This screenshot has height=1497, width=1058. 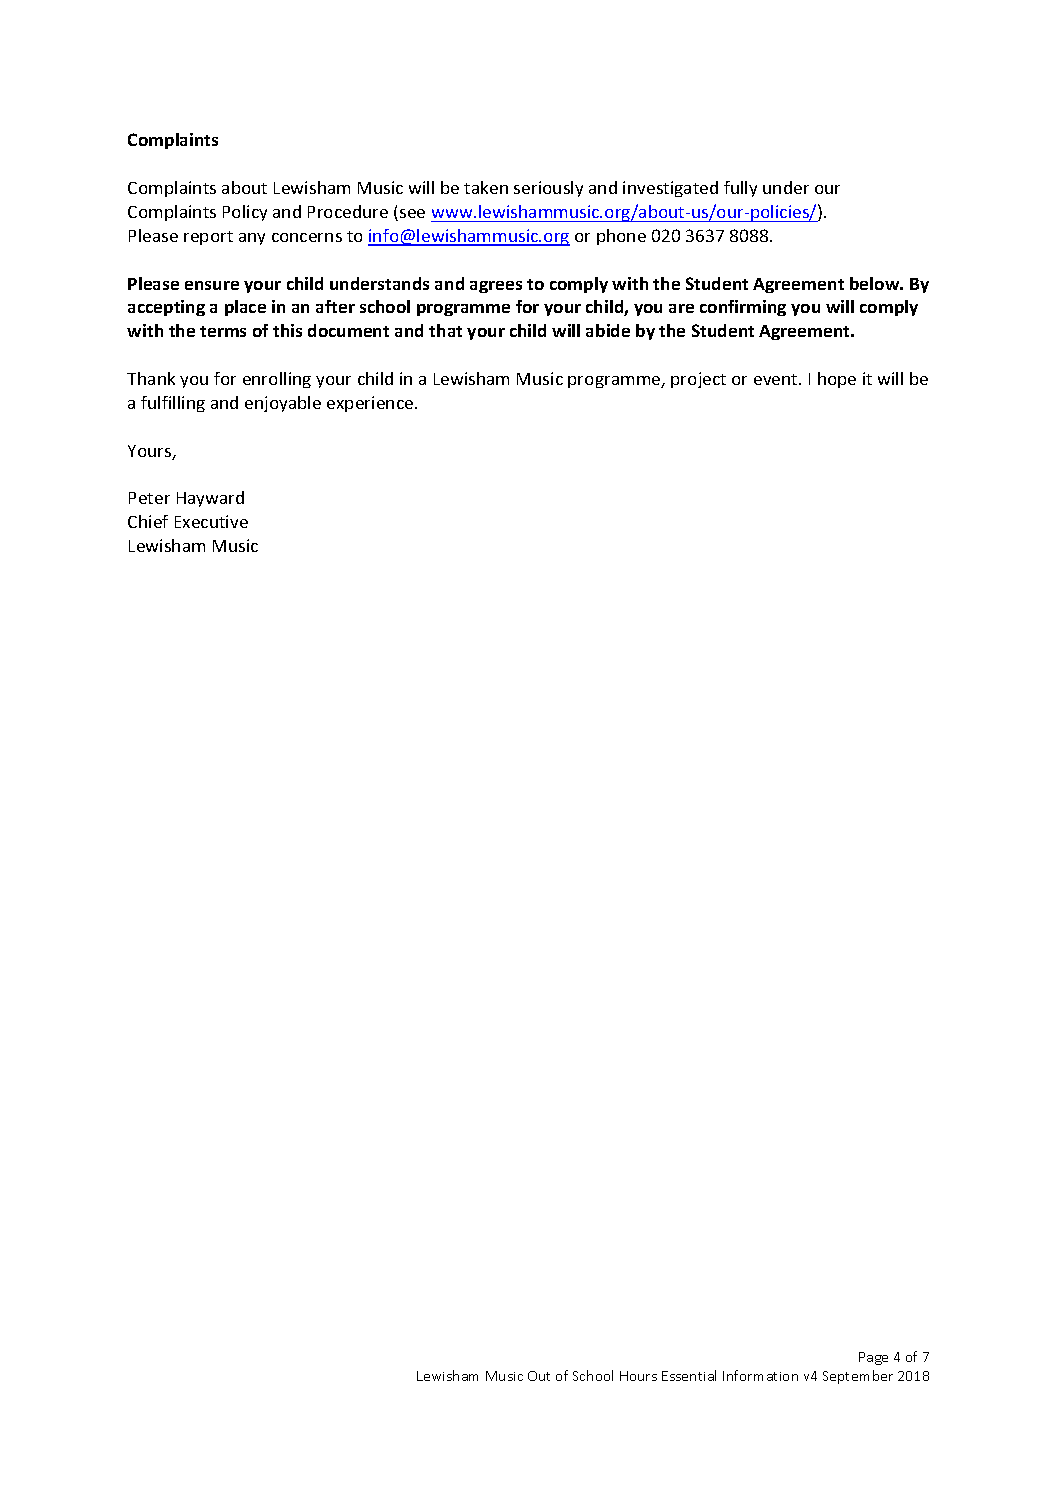 What do you see at coordinates (148, 521) in the screenshot?
I see `Chief` at bounding box center [148, 521].
